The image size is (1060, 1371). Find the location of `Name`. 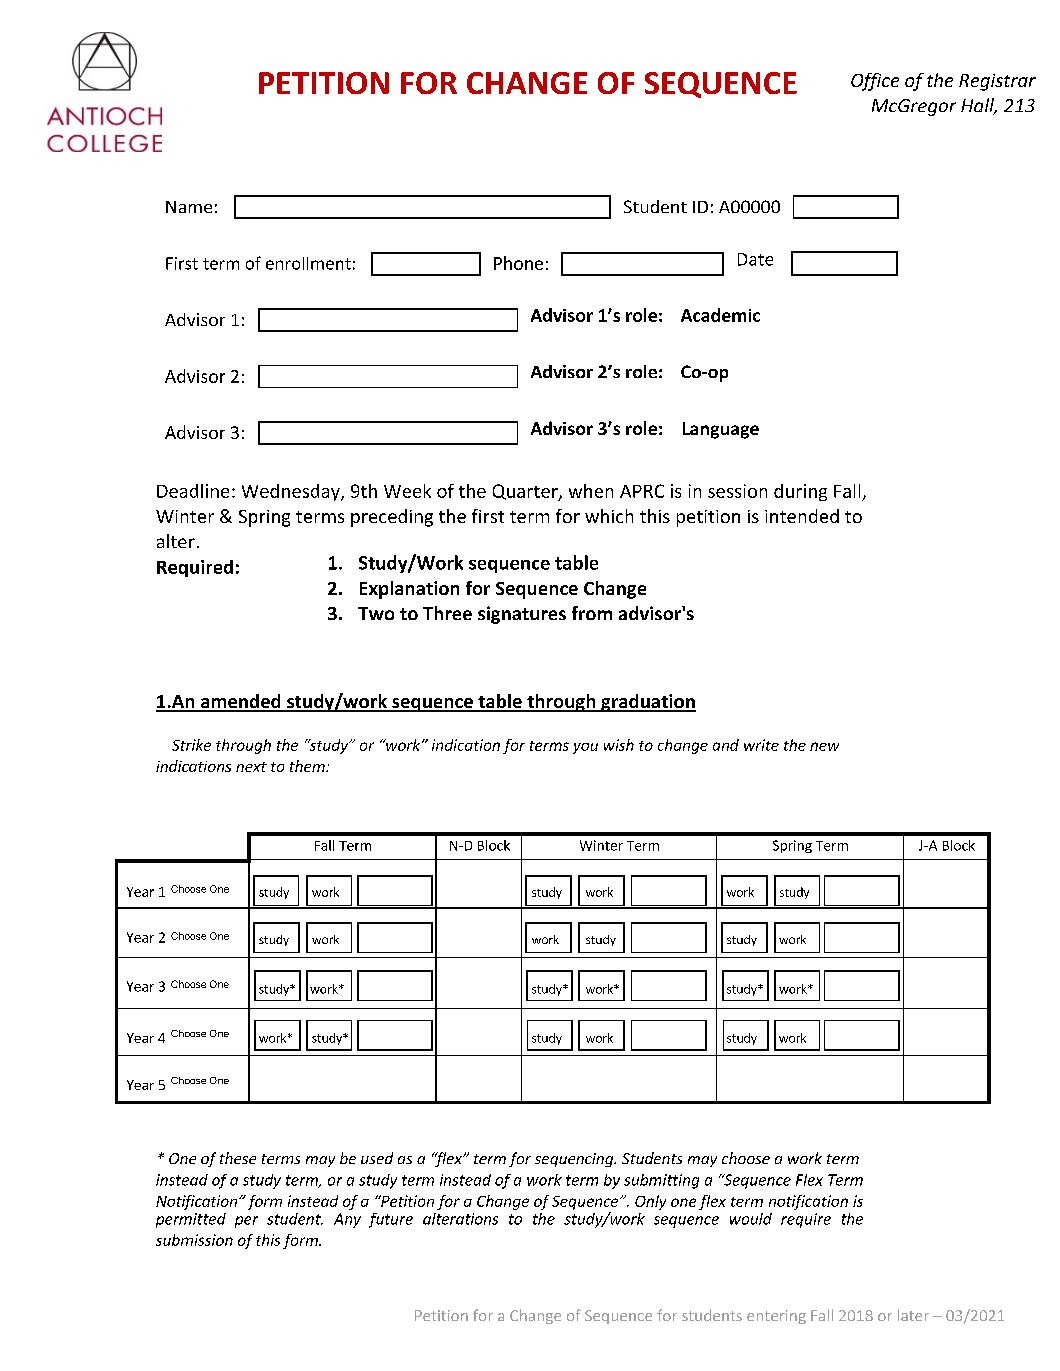

Name is located at coordinates (189, 207).
